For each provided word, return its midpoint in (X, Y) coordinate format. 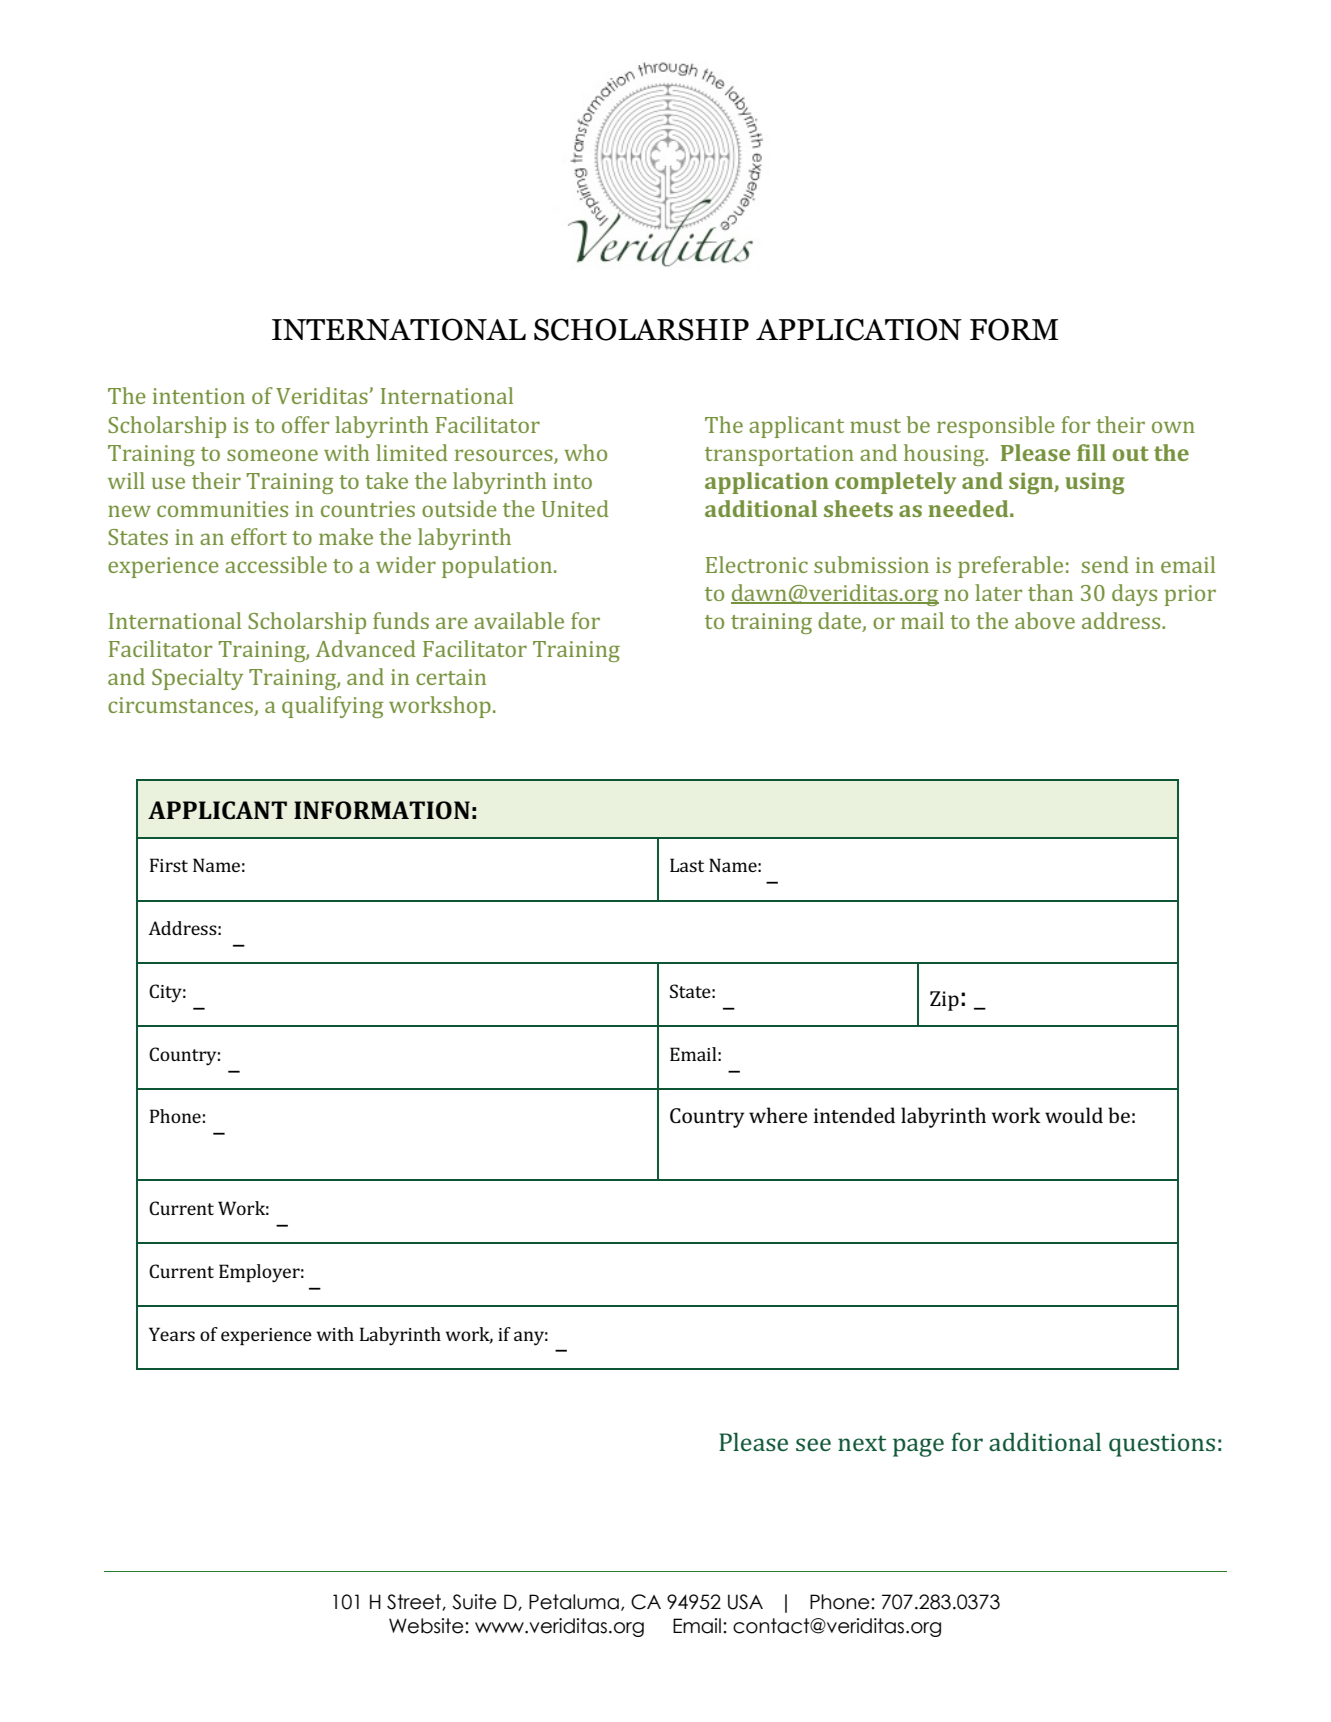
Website (427, 1626)
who (585, 452)
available (519, 620)
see (813, 1444)
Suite (474, 1602)
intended (854, 1115)
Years (172, 1334)
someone (272, 455)
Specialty (197, 679)
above (1045, 620)
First (169, 865)
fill (1091, 452)
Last (687, 865)
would (1074, 1115)
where (778, 1115)
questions (1162, 1445)
